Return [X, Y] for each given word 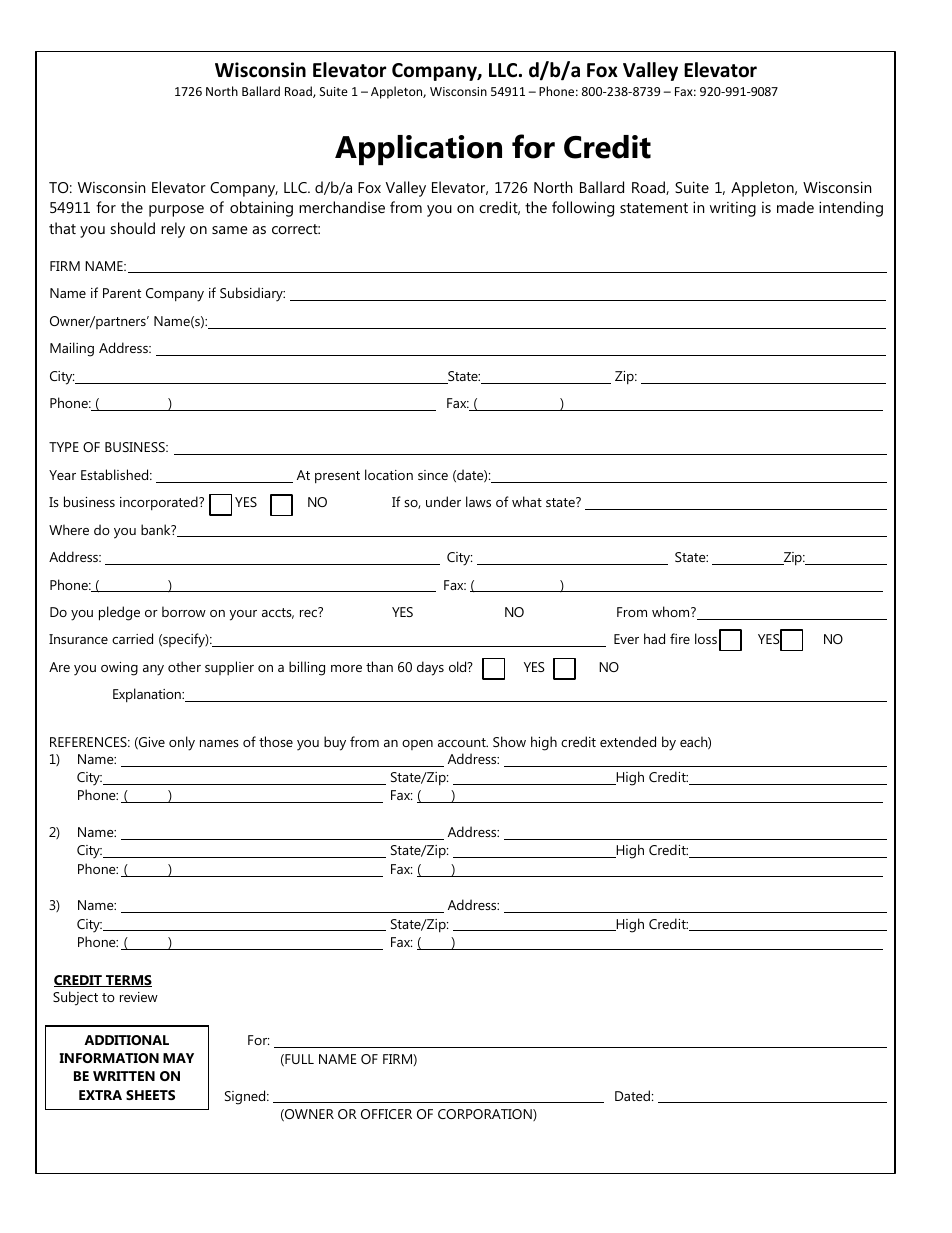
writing [733, 209]
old [459, 666]
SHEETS [150, 1095]
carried [132, 638]
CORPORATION [486, 1115]
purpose [176, 211]
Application [418, 150]
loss [706, 638]
